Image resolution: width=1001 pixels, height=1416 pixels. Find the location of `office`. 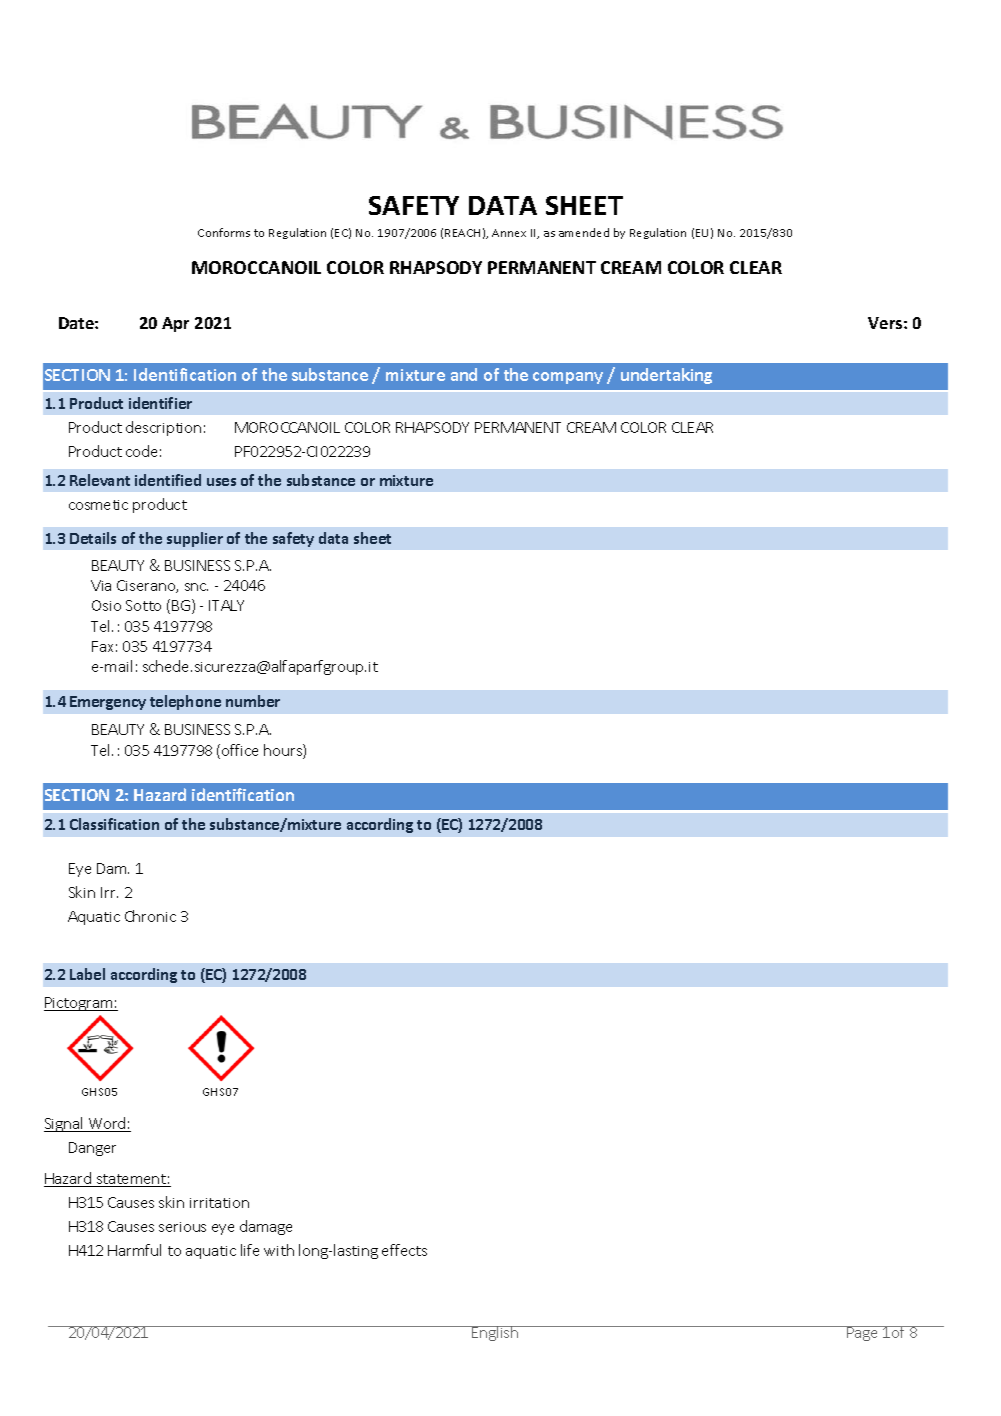

office is located at coordinates (240, 750).
